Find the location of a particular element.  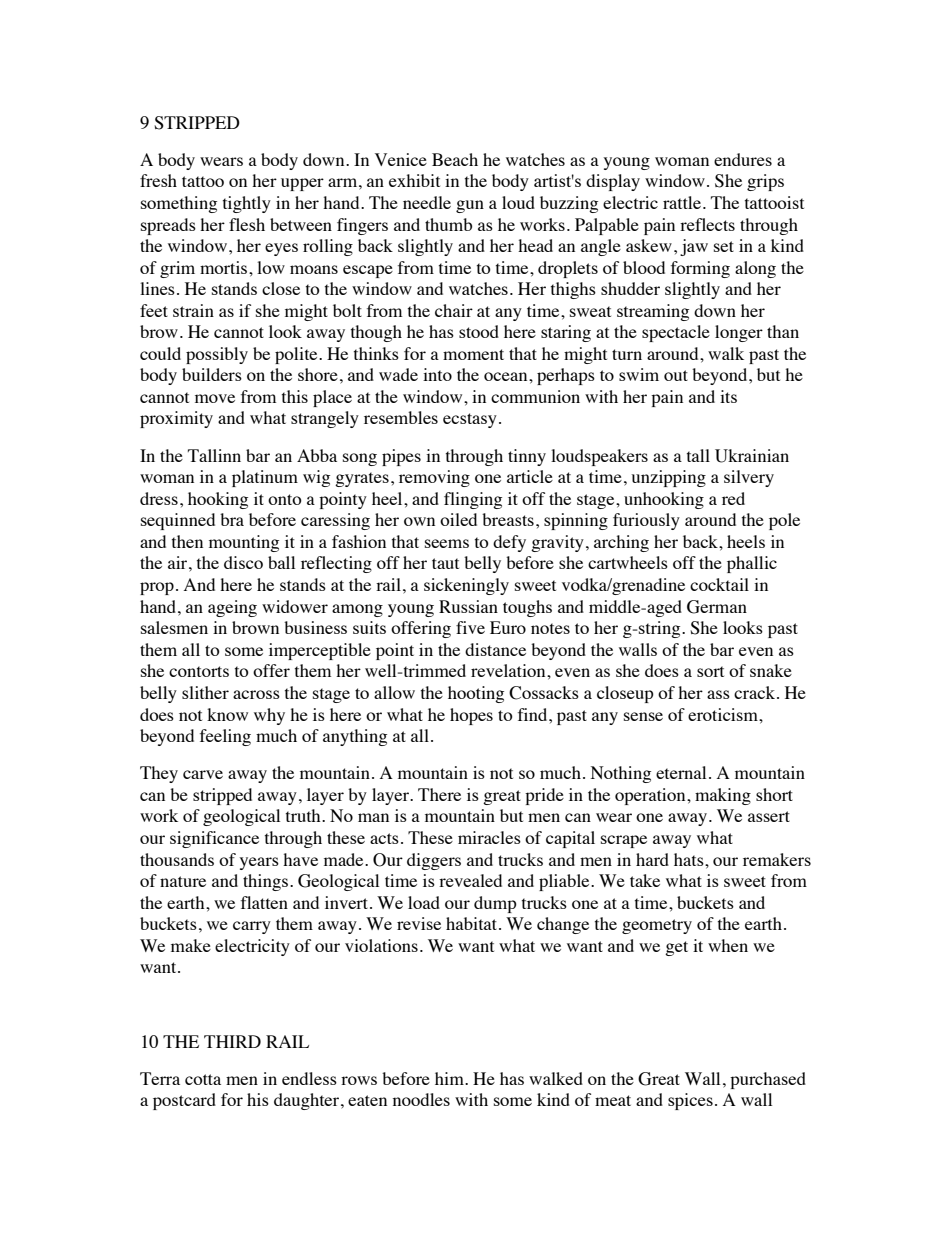

five is located at coordinates (470, 627).
